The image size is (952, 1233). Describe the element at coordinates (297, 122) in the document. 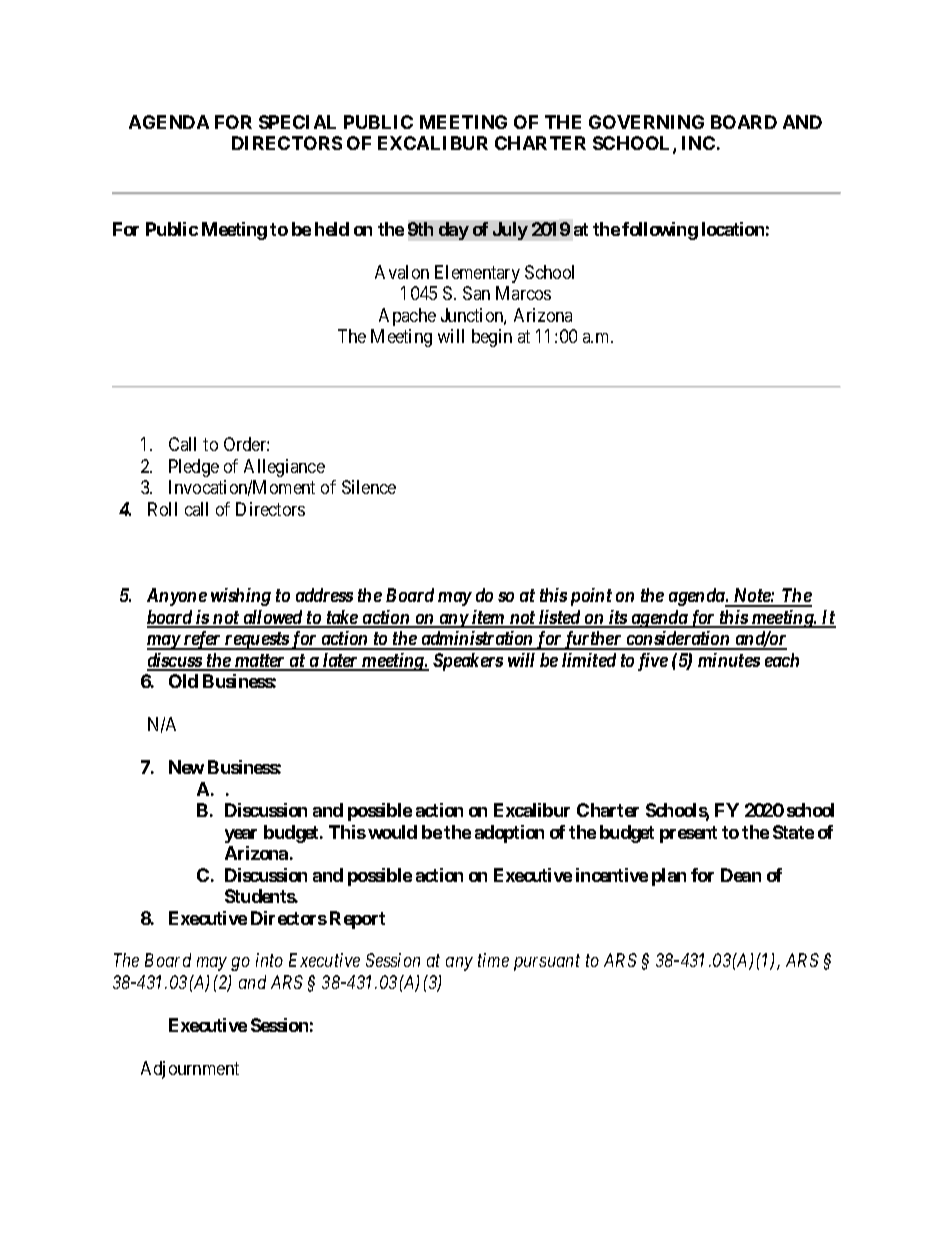

I see `SPECIAL` at that location.
